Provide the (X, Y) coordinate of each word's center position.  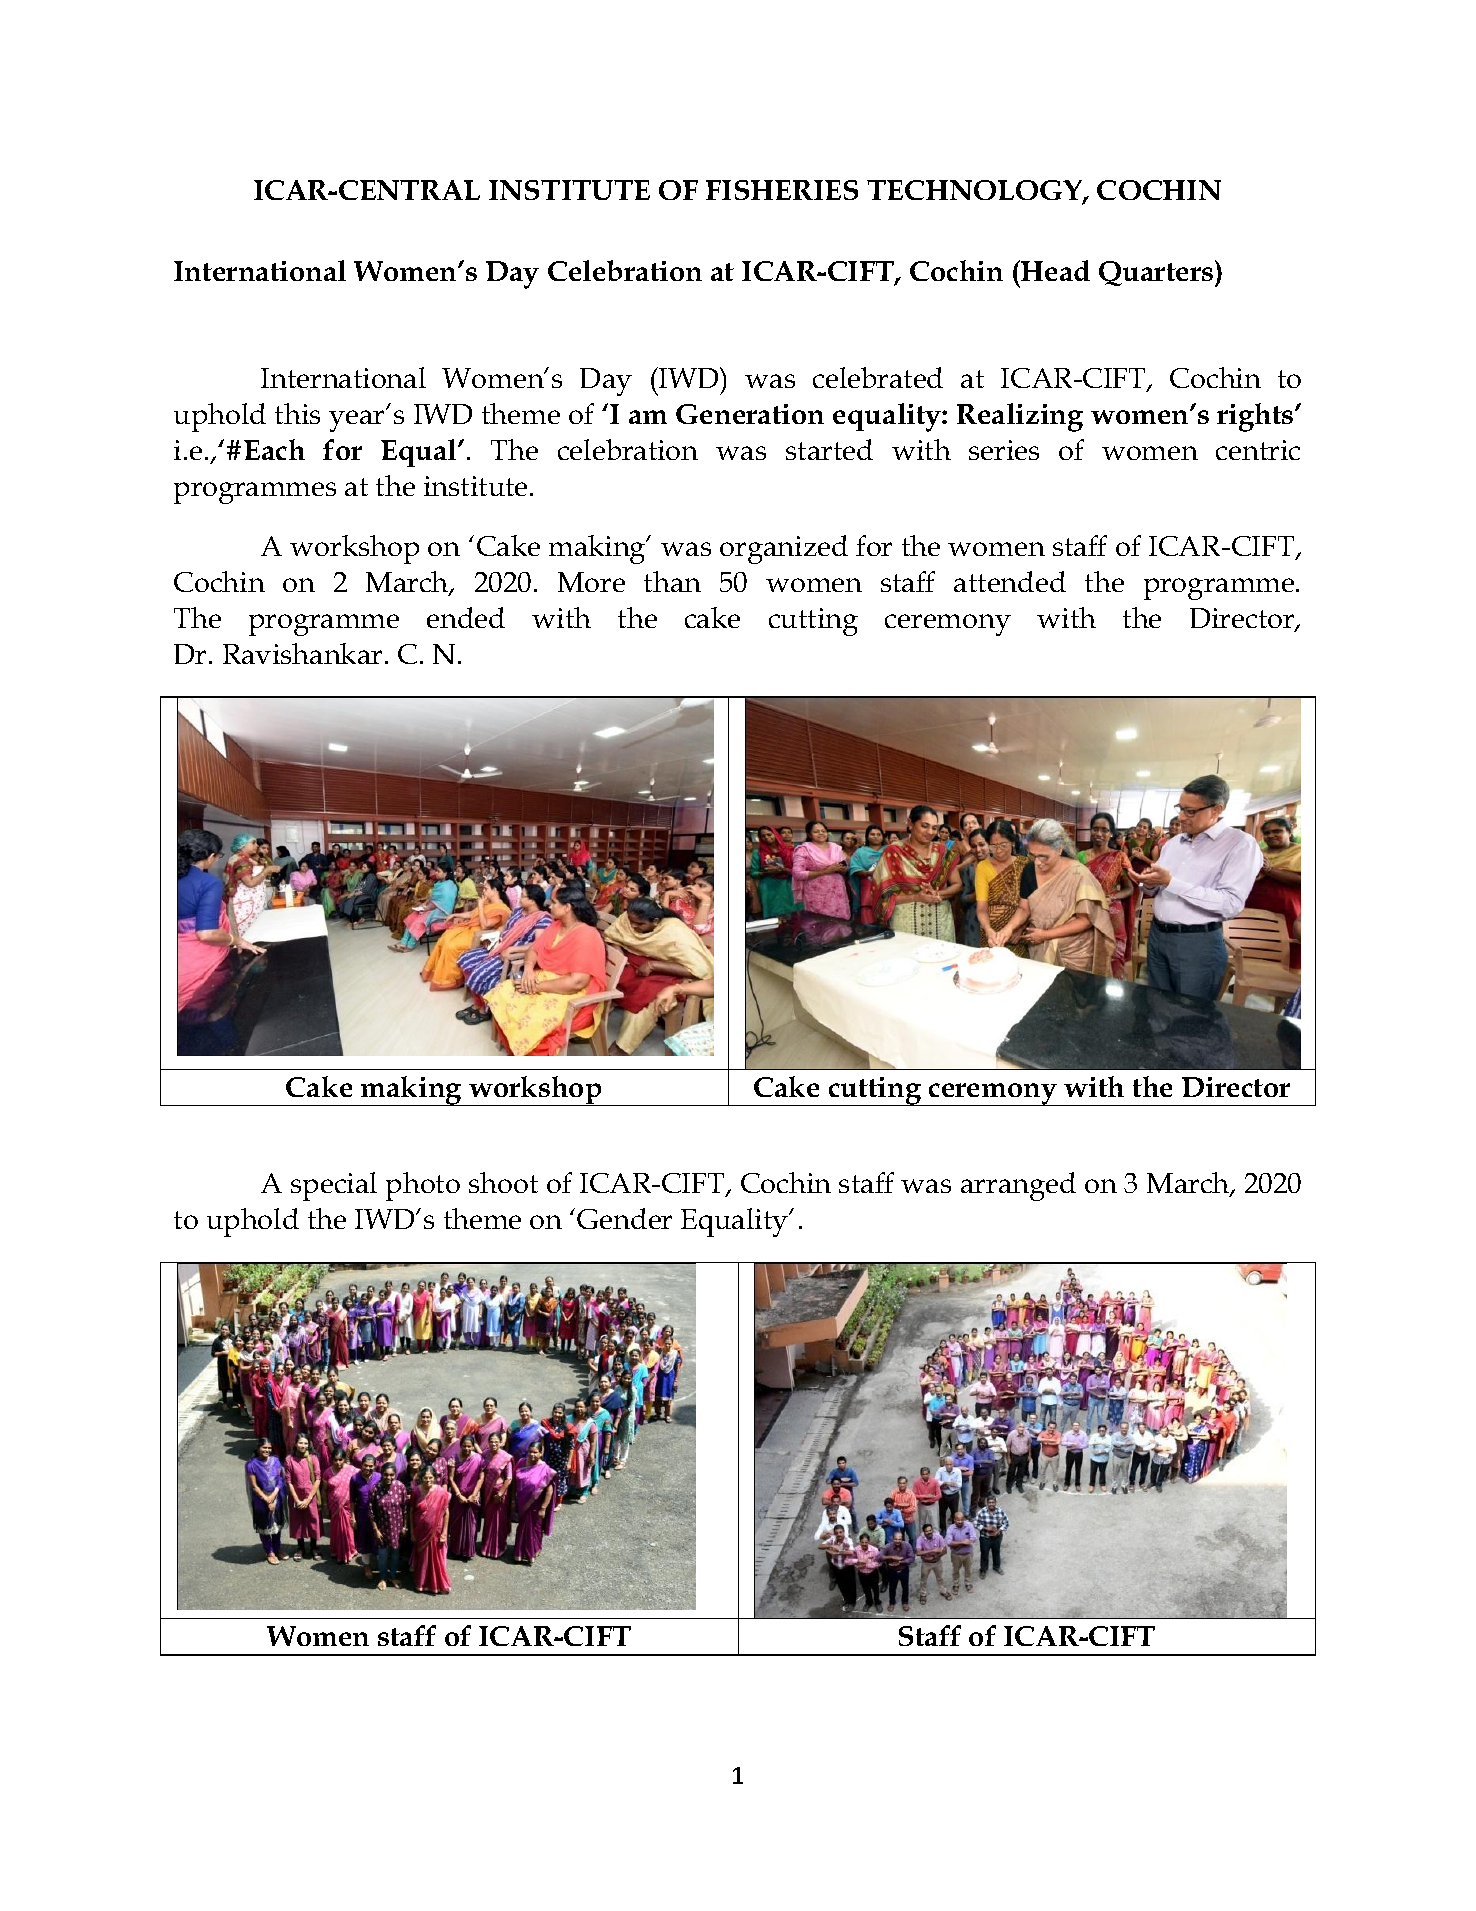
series (1004, 450)
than (672, 581)
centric (1258, 450)
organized (784, 549)
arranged (1018, 1186)
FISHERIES (782, 190)
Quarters (1157, 273)
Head (1054, 270)
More (591, 582)
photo (423, 1186)
